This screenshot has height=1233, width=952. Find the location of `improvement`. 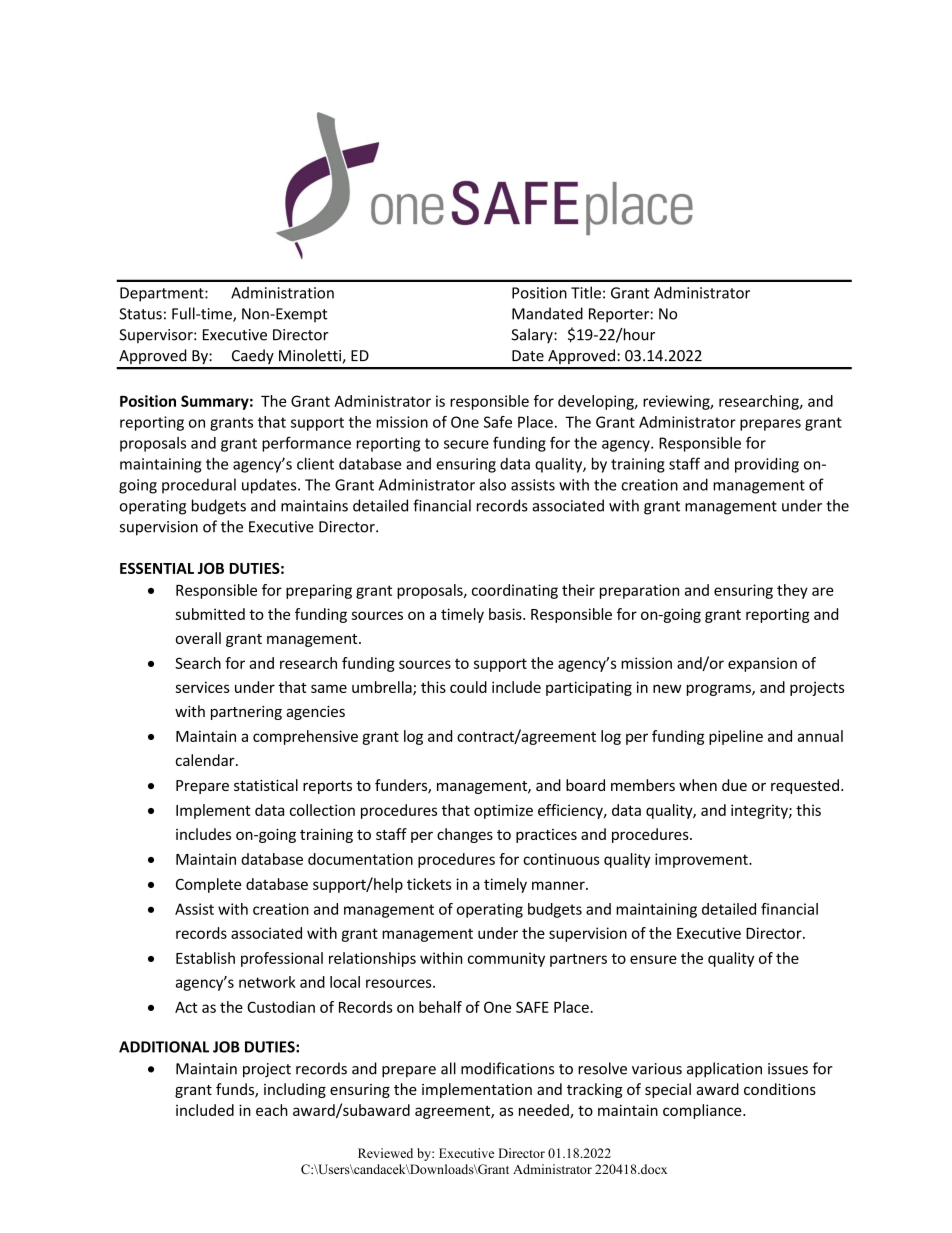

improvement is located at coordinates (702, 860).
